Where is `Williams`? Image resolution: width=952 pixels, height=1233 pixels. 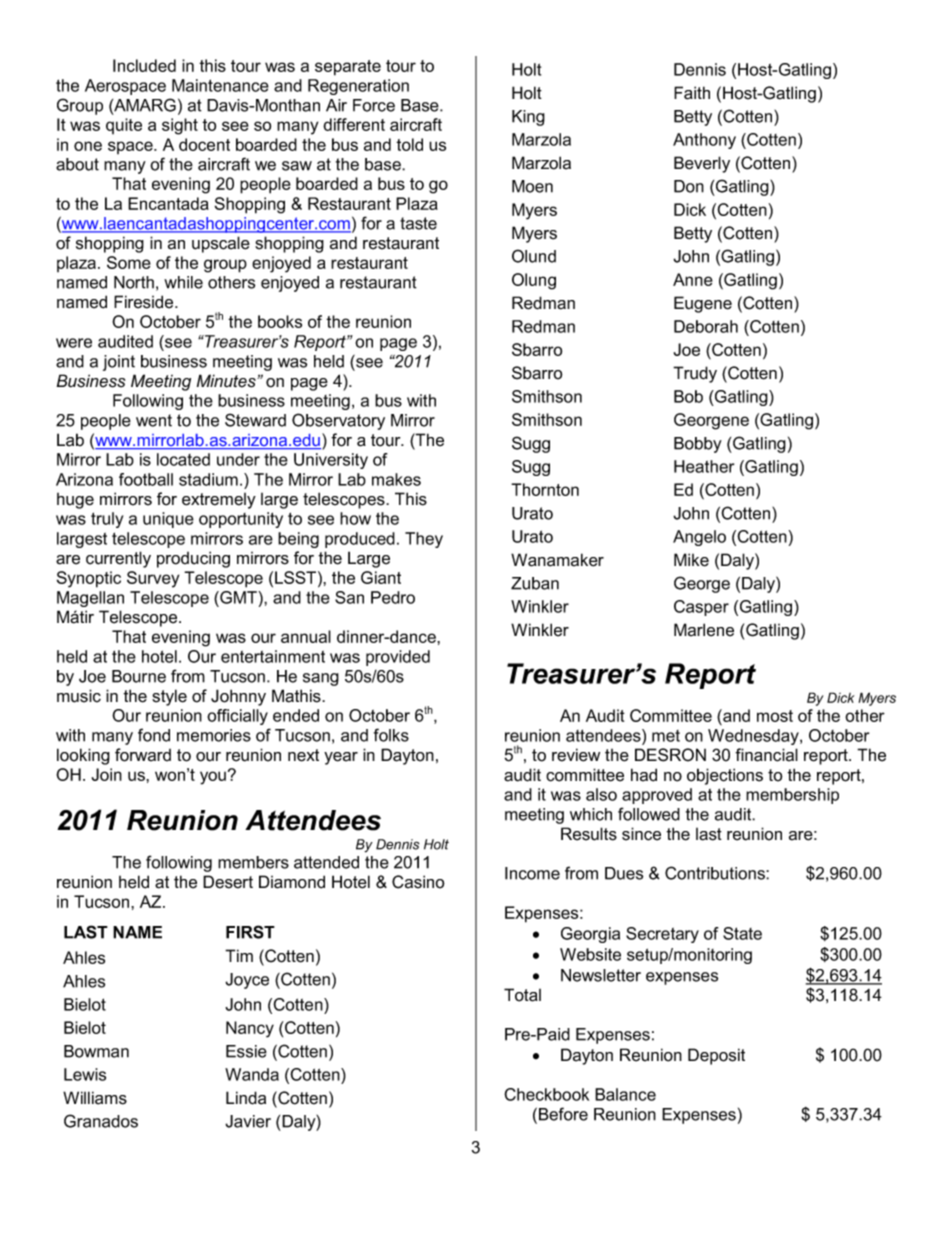
Williams is located at coordinates (95, 1098).
